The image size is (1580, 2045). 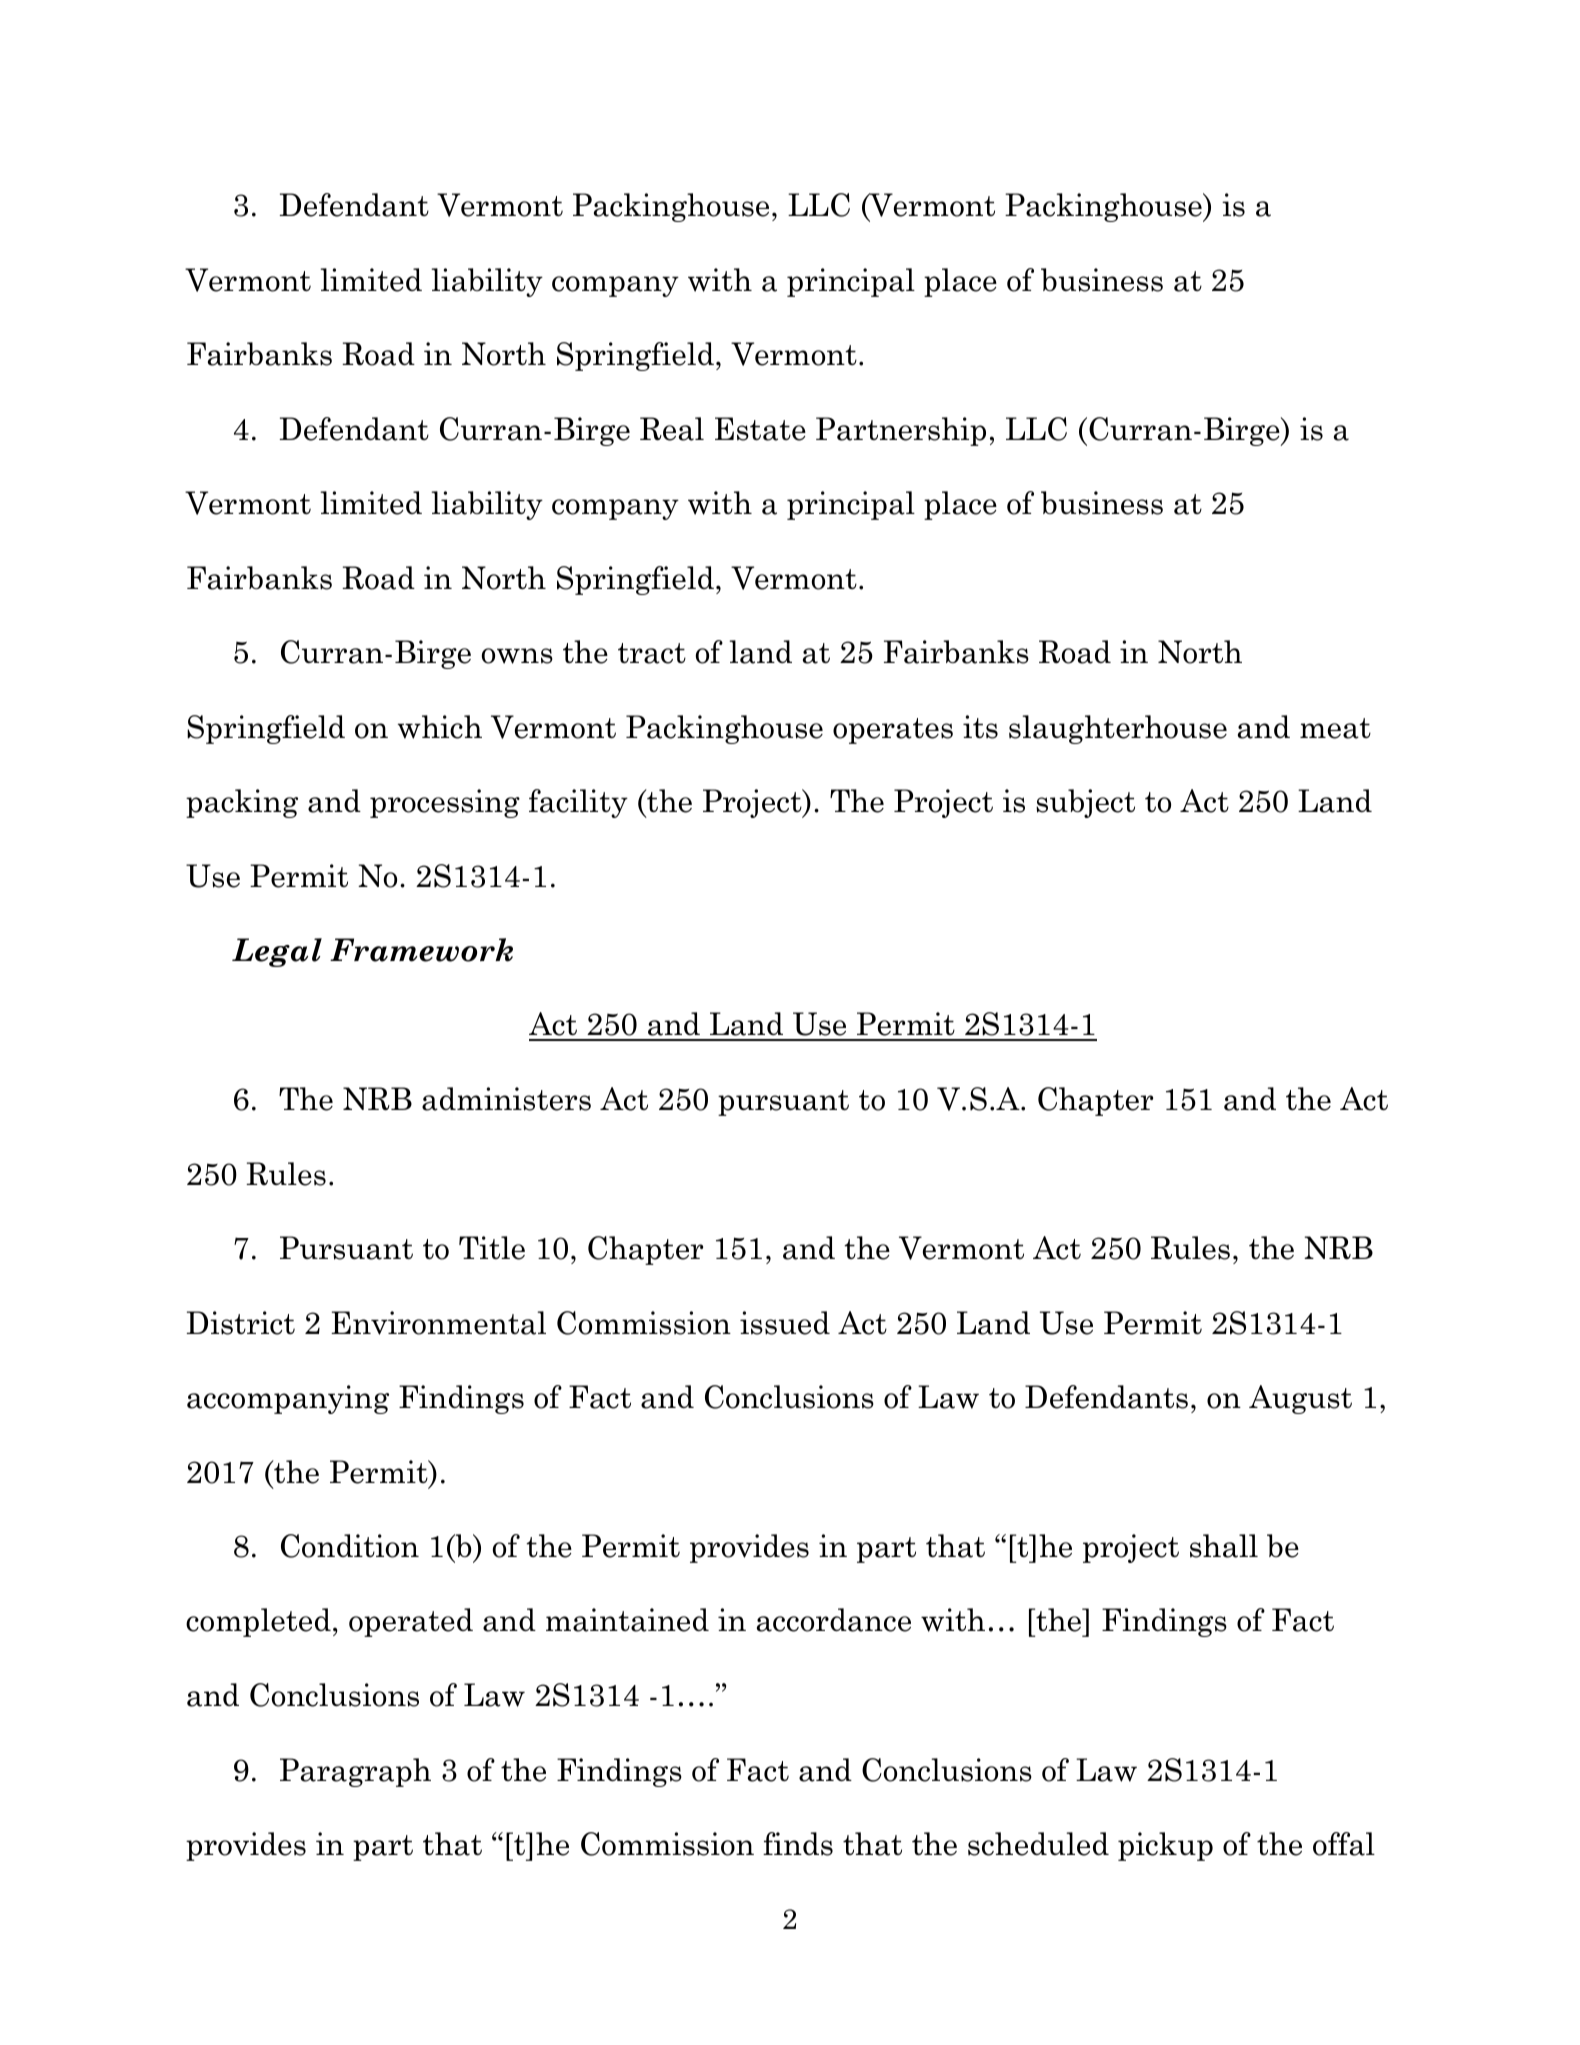 I want to click on Condition, so click(x=350, y=1546).
